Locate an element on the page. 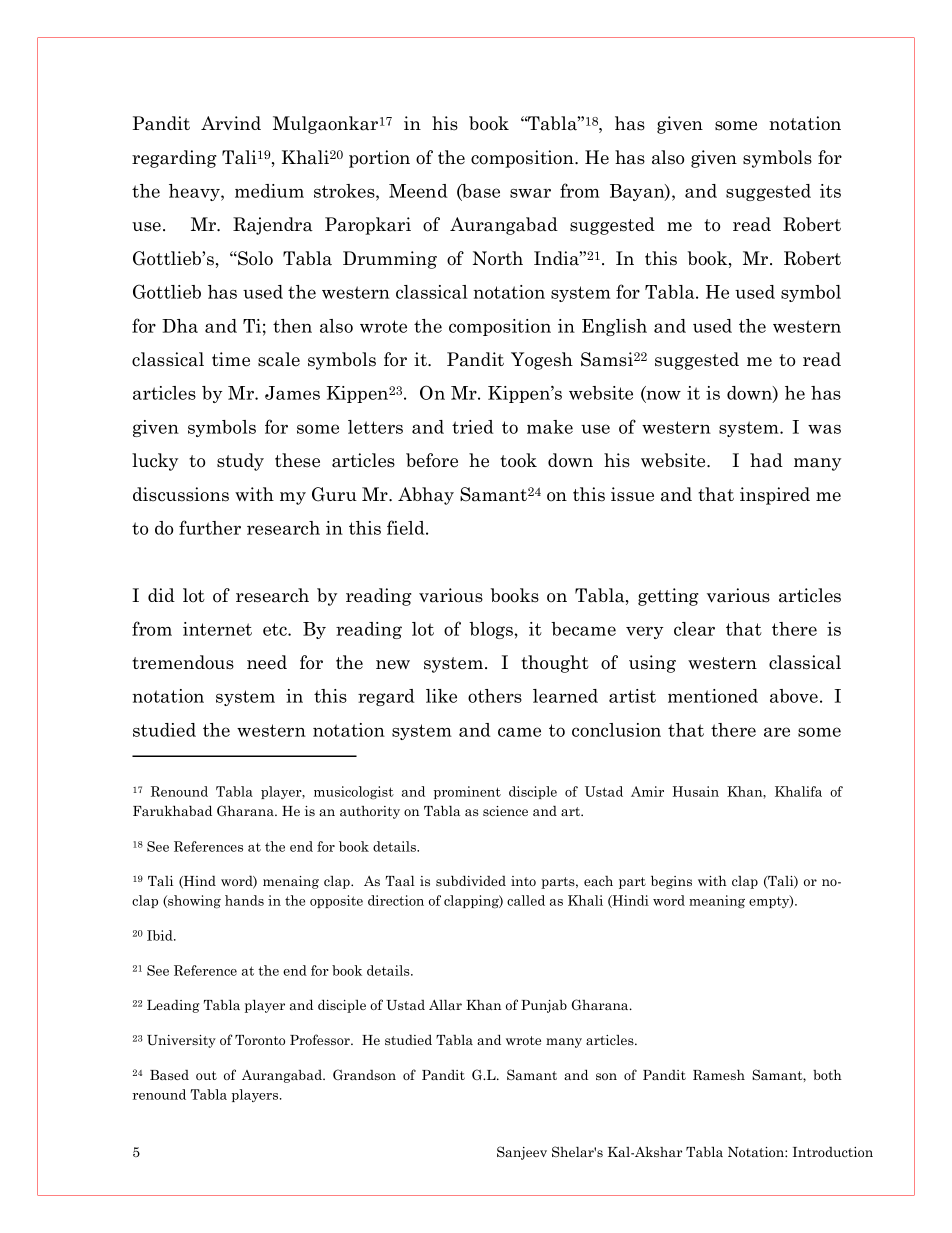 The height and width of the image is (1233, 952). portion is located at coordinates (379, 159).
